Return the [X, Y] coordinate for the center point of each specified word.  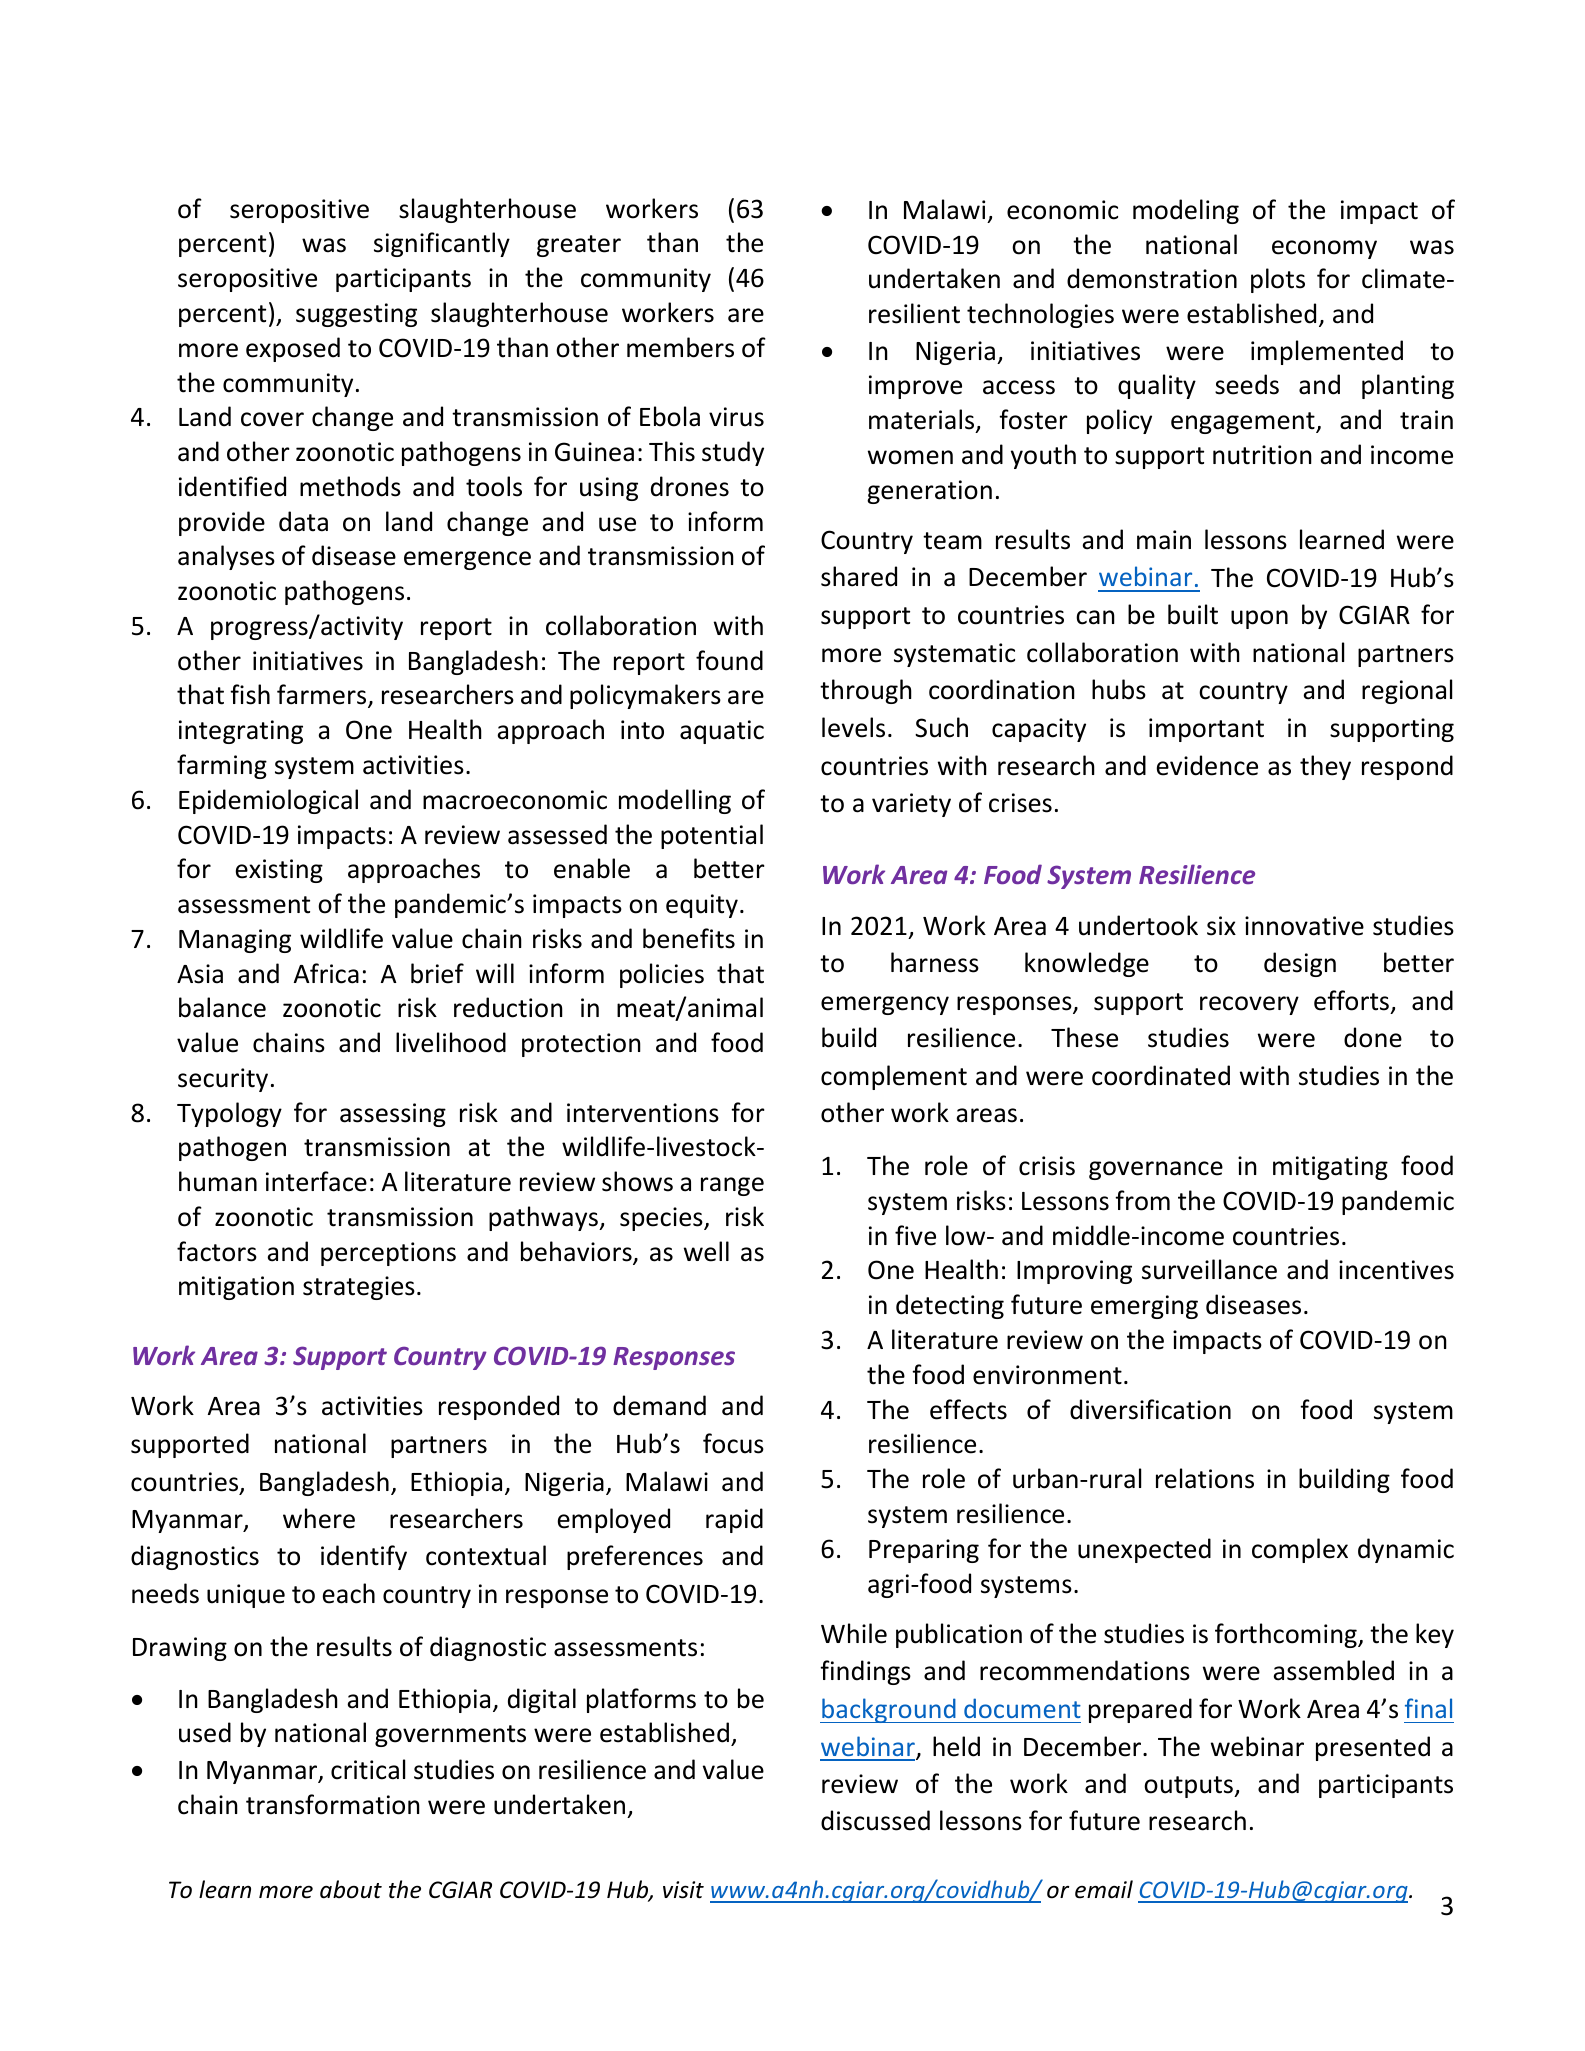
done [1373, 1037]
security [223, 1080]
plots [1278, 280]
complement [894, 1077]
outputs [1189, 1787]
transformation [333, 1804]
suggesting [356, 315]
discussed [875, 1820]
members [680, 347]
